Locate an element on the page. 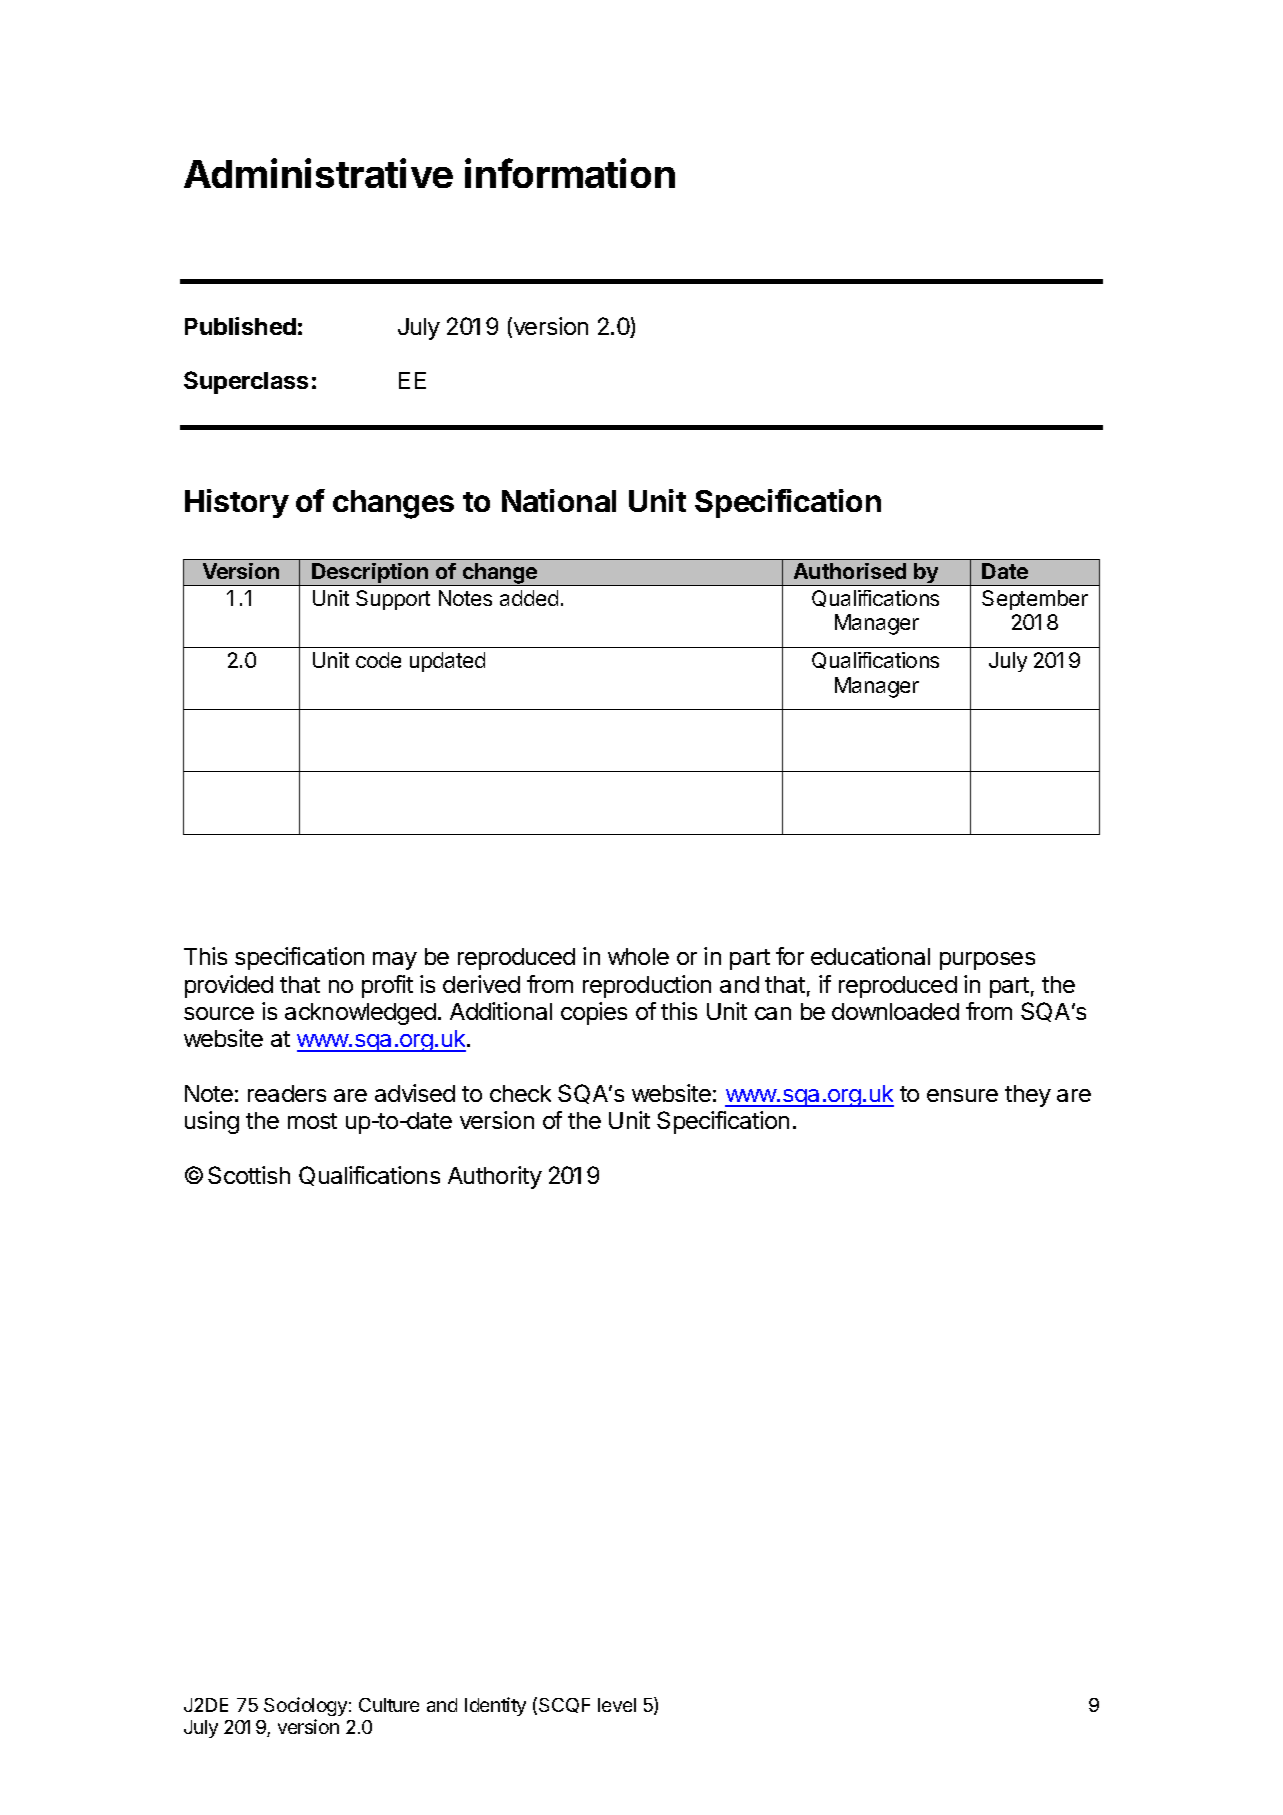 This page has height=1815, width=1283. September is located at coordinates (1035, 600).
